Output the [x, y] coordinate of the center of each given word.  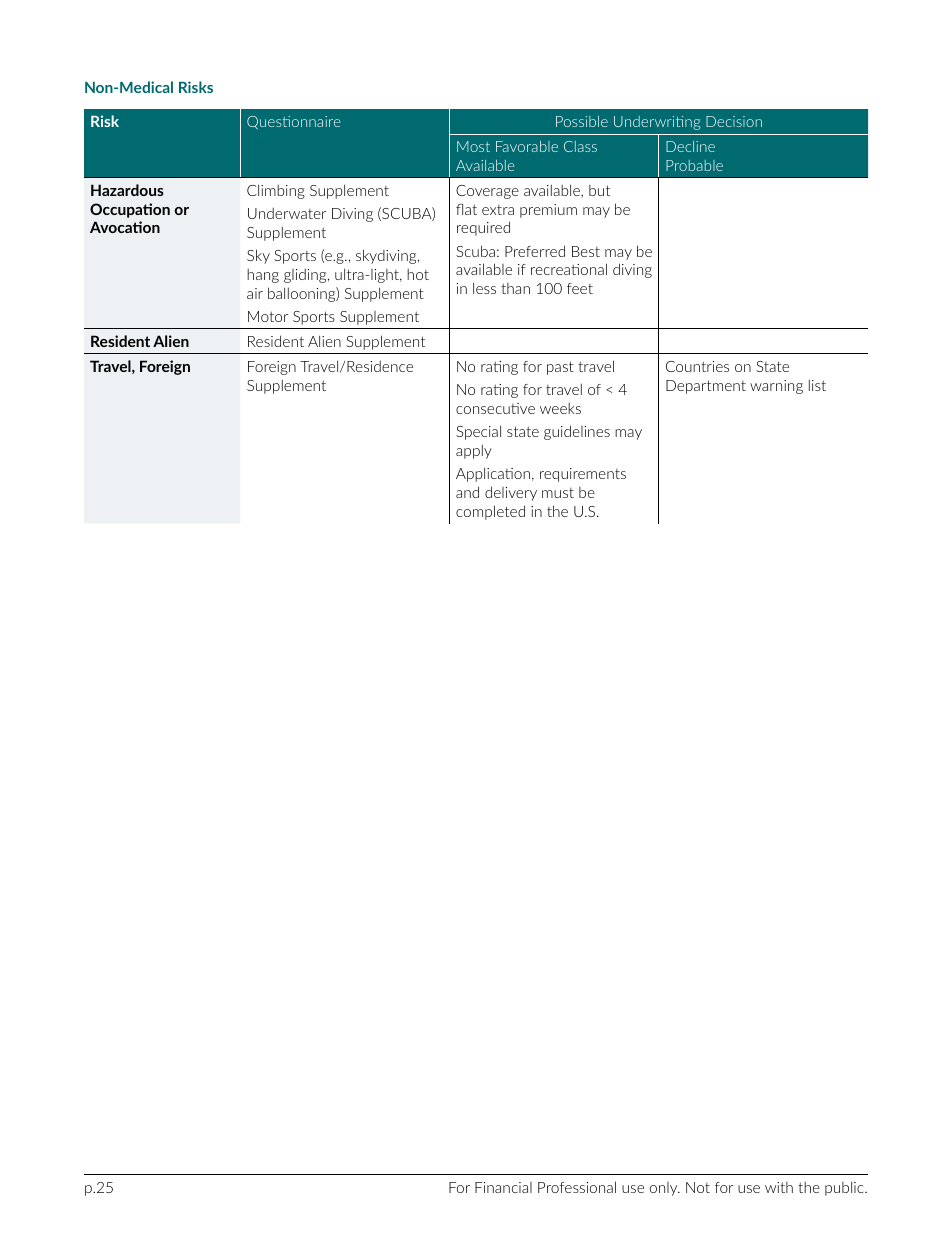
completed [490, 512]
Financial [503, 1187]
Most [473, 146]
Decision [734, 121]
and [467, 492]
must [558, 493]
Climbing [276, 191]
